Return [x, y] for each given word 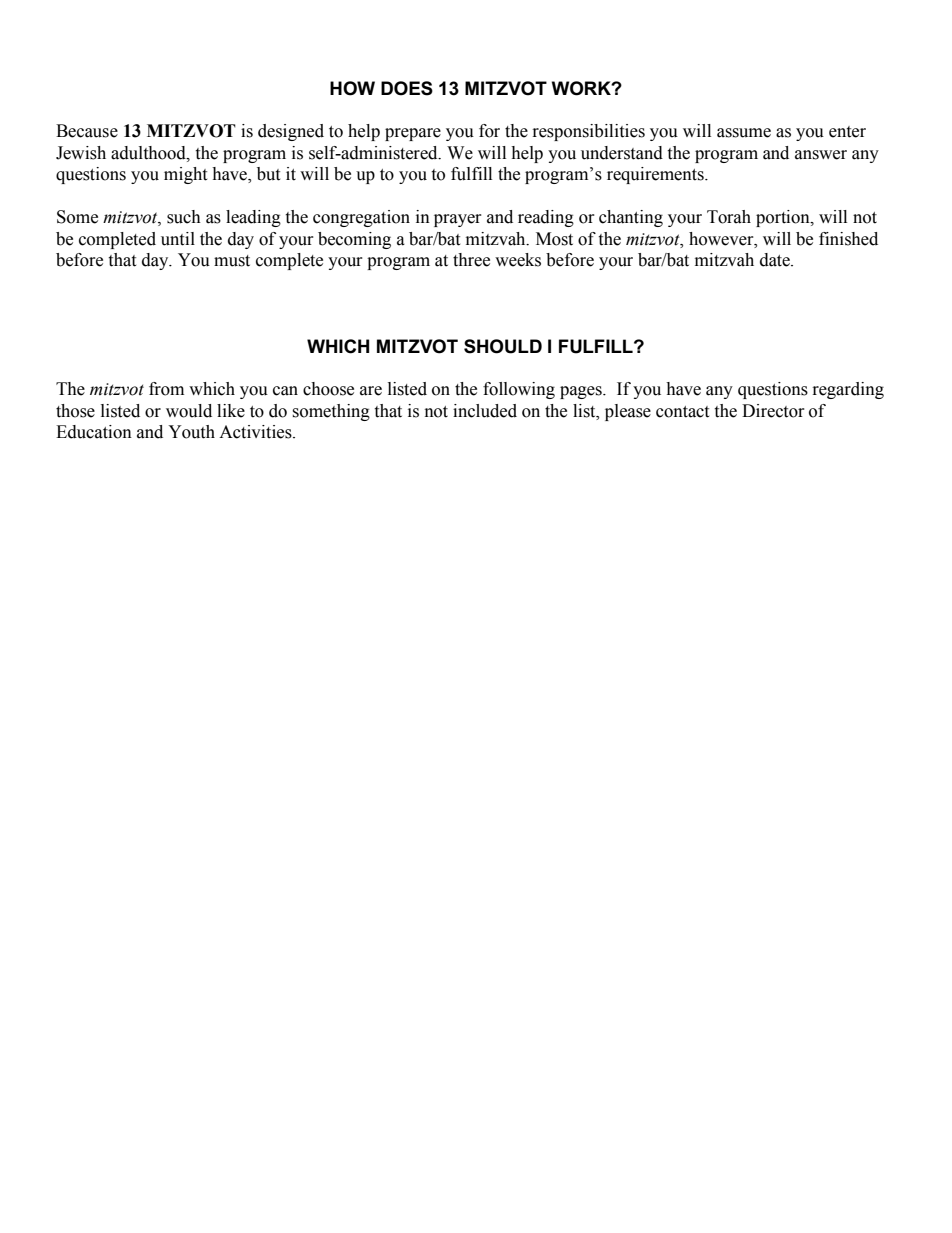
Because [87, 131]
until [178, 239]
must [232, 261]
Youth [191, 432]
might [185, 175]
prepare [413, 134]
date [776, 260]
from [166, 389]
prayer [458, 220]
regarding [848, 390]
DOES [407, 88]
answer [821, 155]
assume [744, 133]
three [471, 260]
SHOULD [503, 346]
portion [784, 218]
